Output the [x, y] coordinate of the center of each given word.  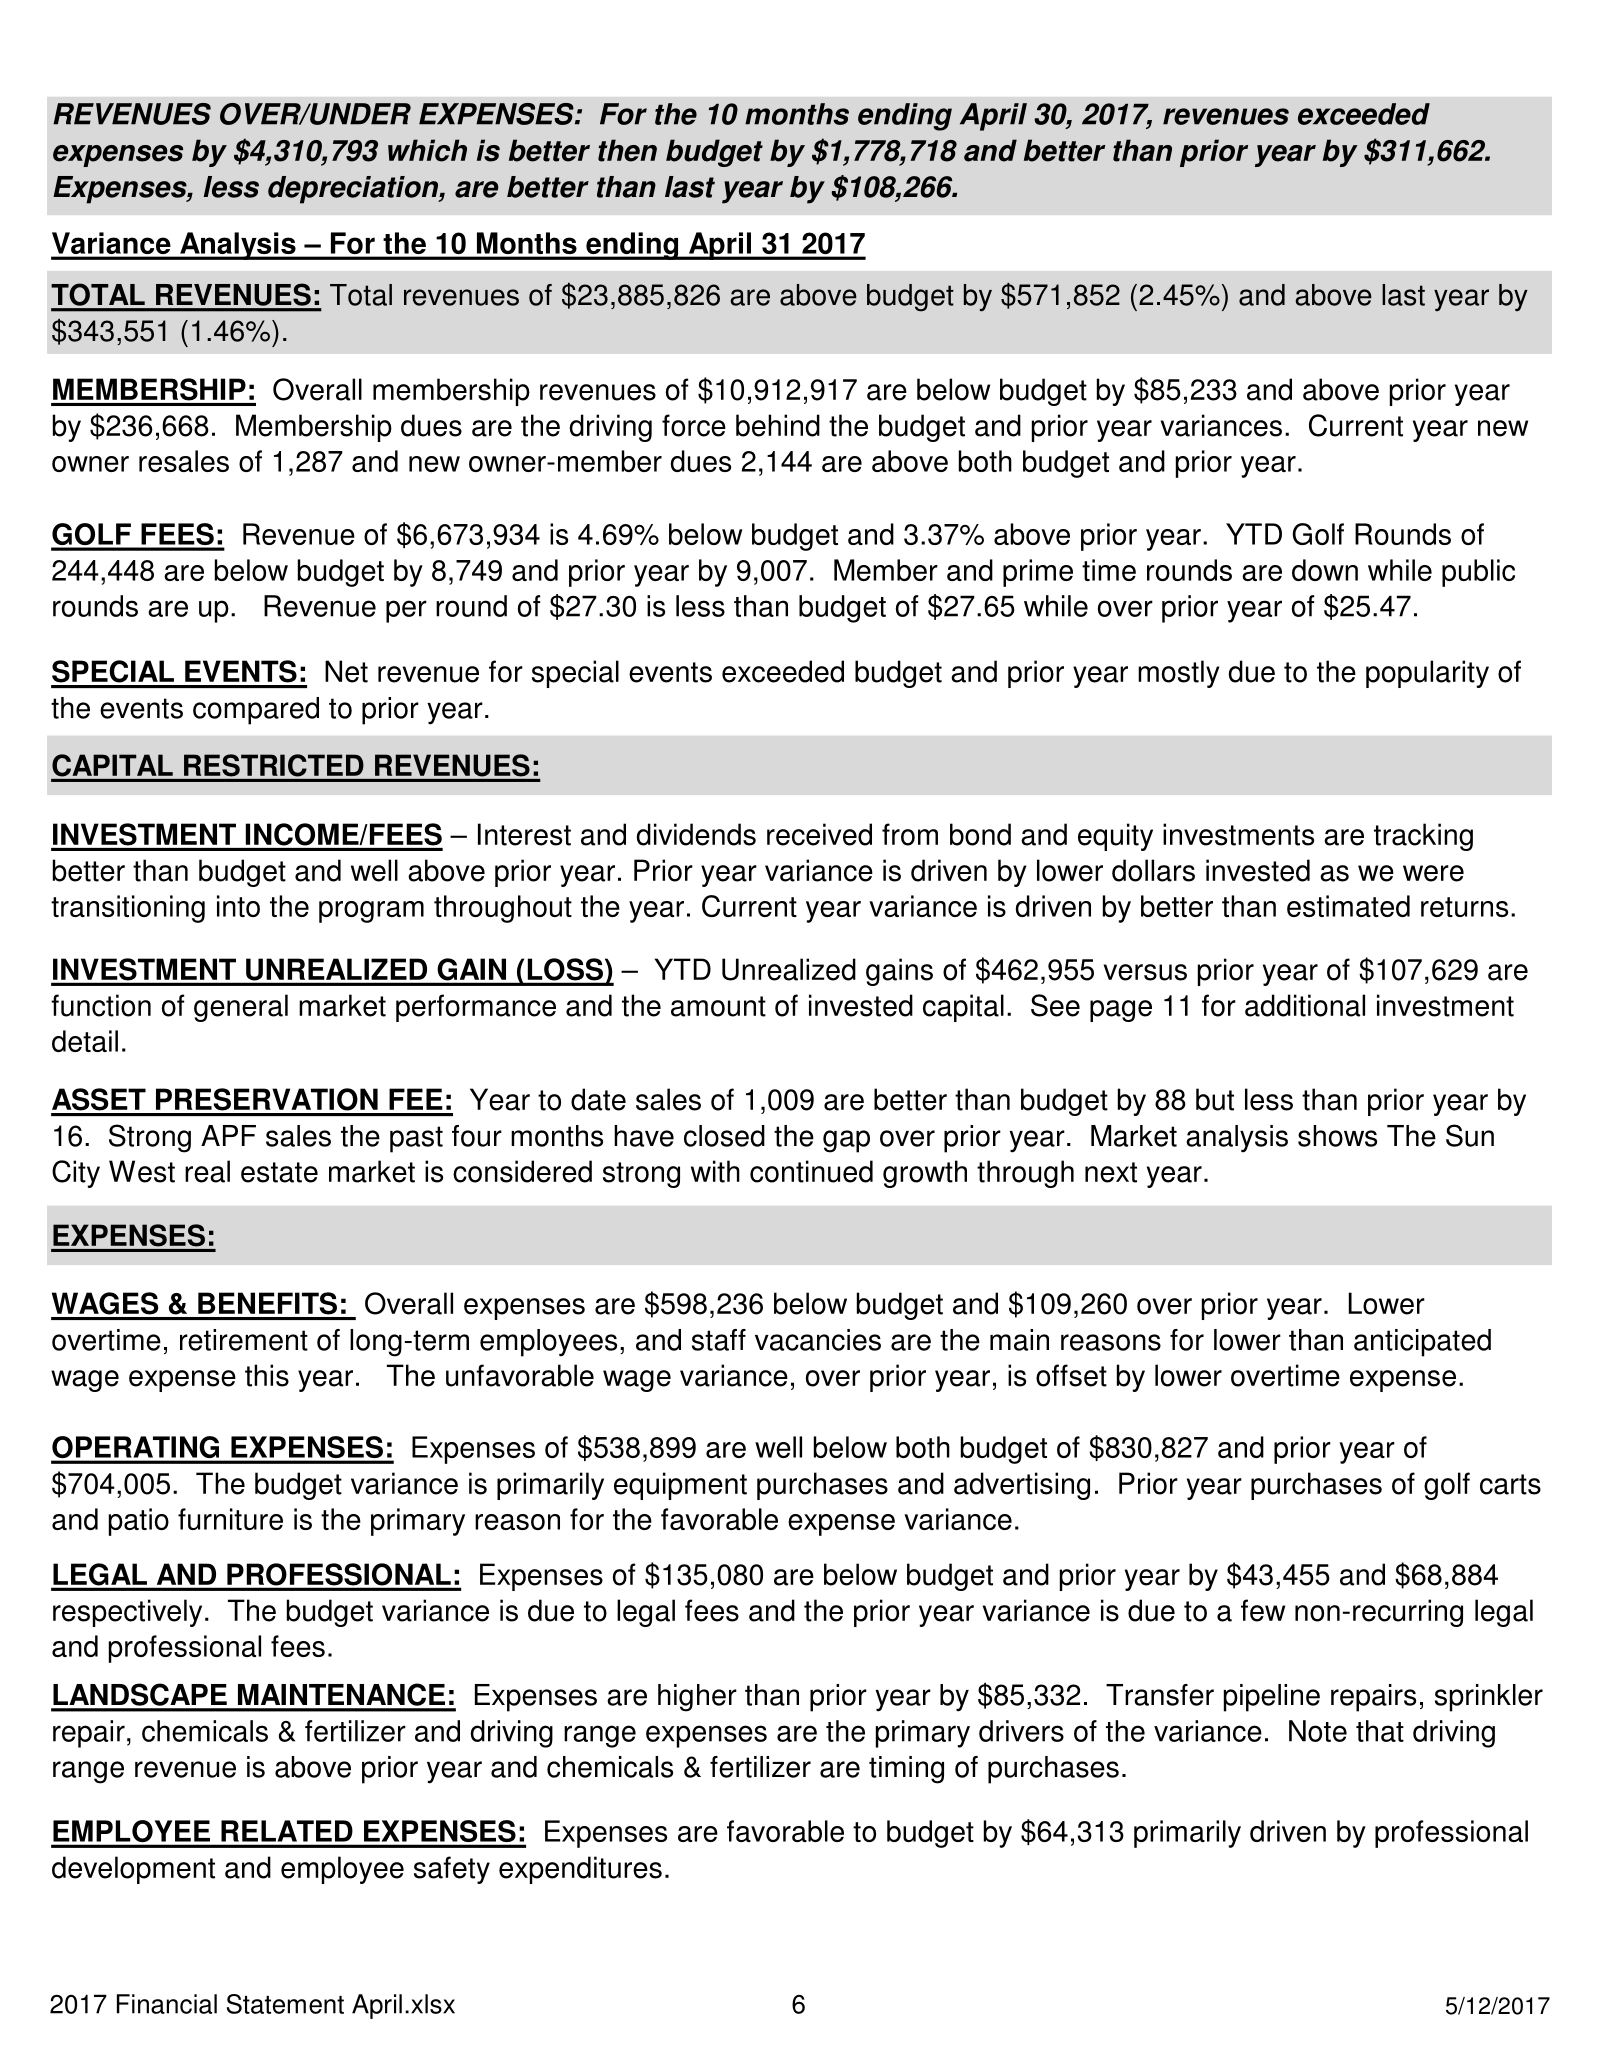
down [1325, 570]
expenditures [580, 1870]
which [427, 150]
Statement [285, 2004]
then [627, 150]
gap [846, 1141]
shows [1337, 1136]
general [241, 1008]
